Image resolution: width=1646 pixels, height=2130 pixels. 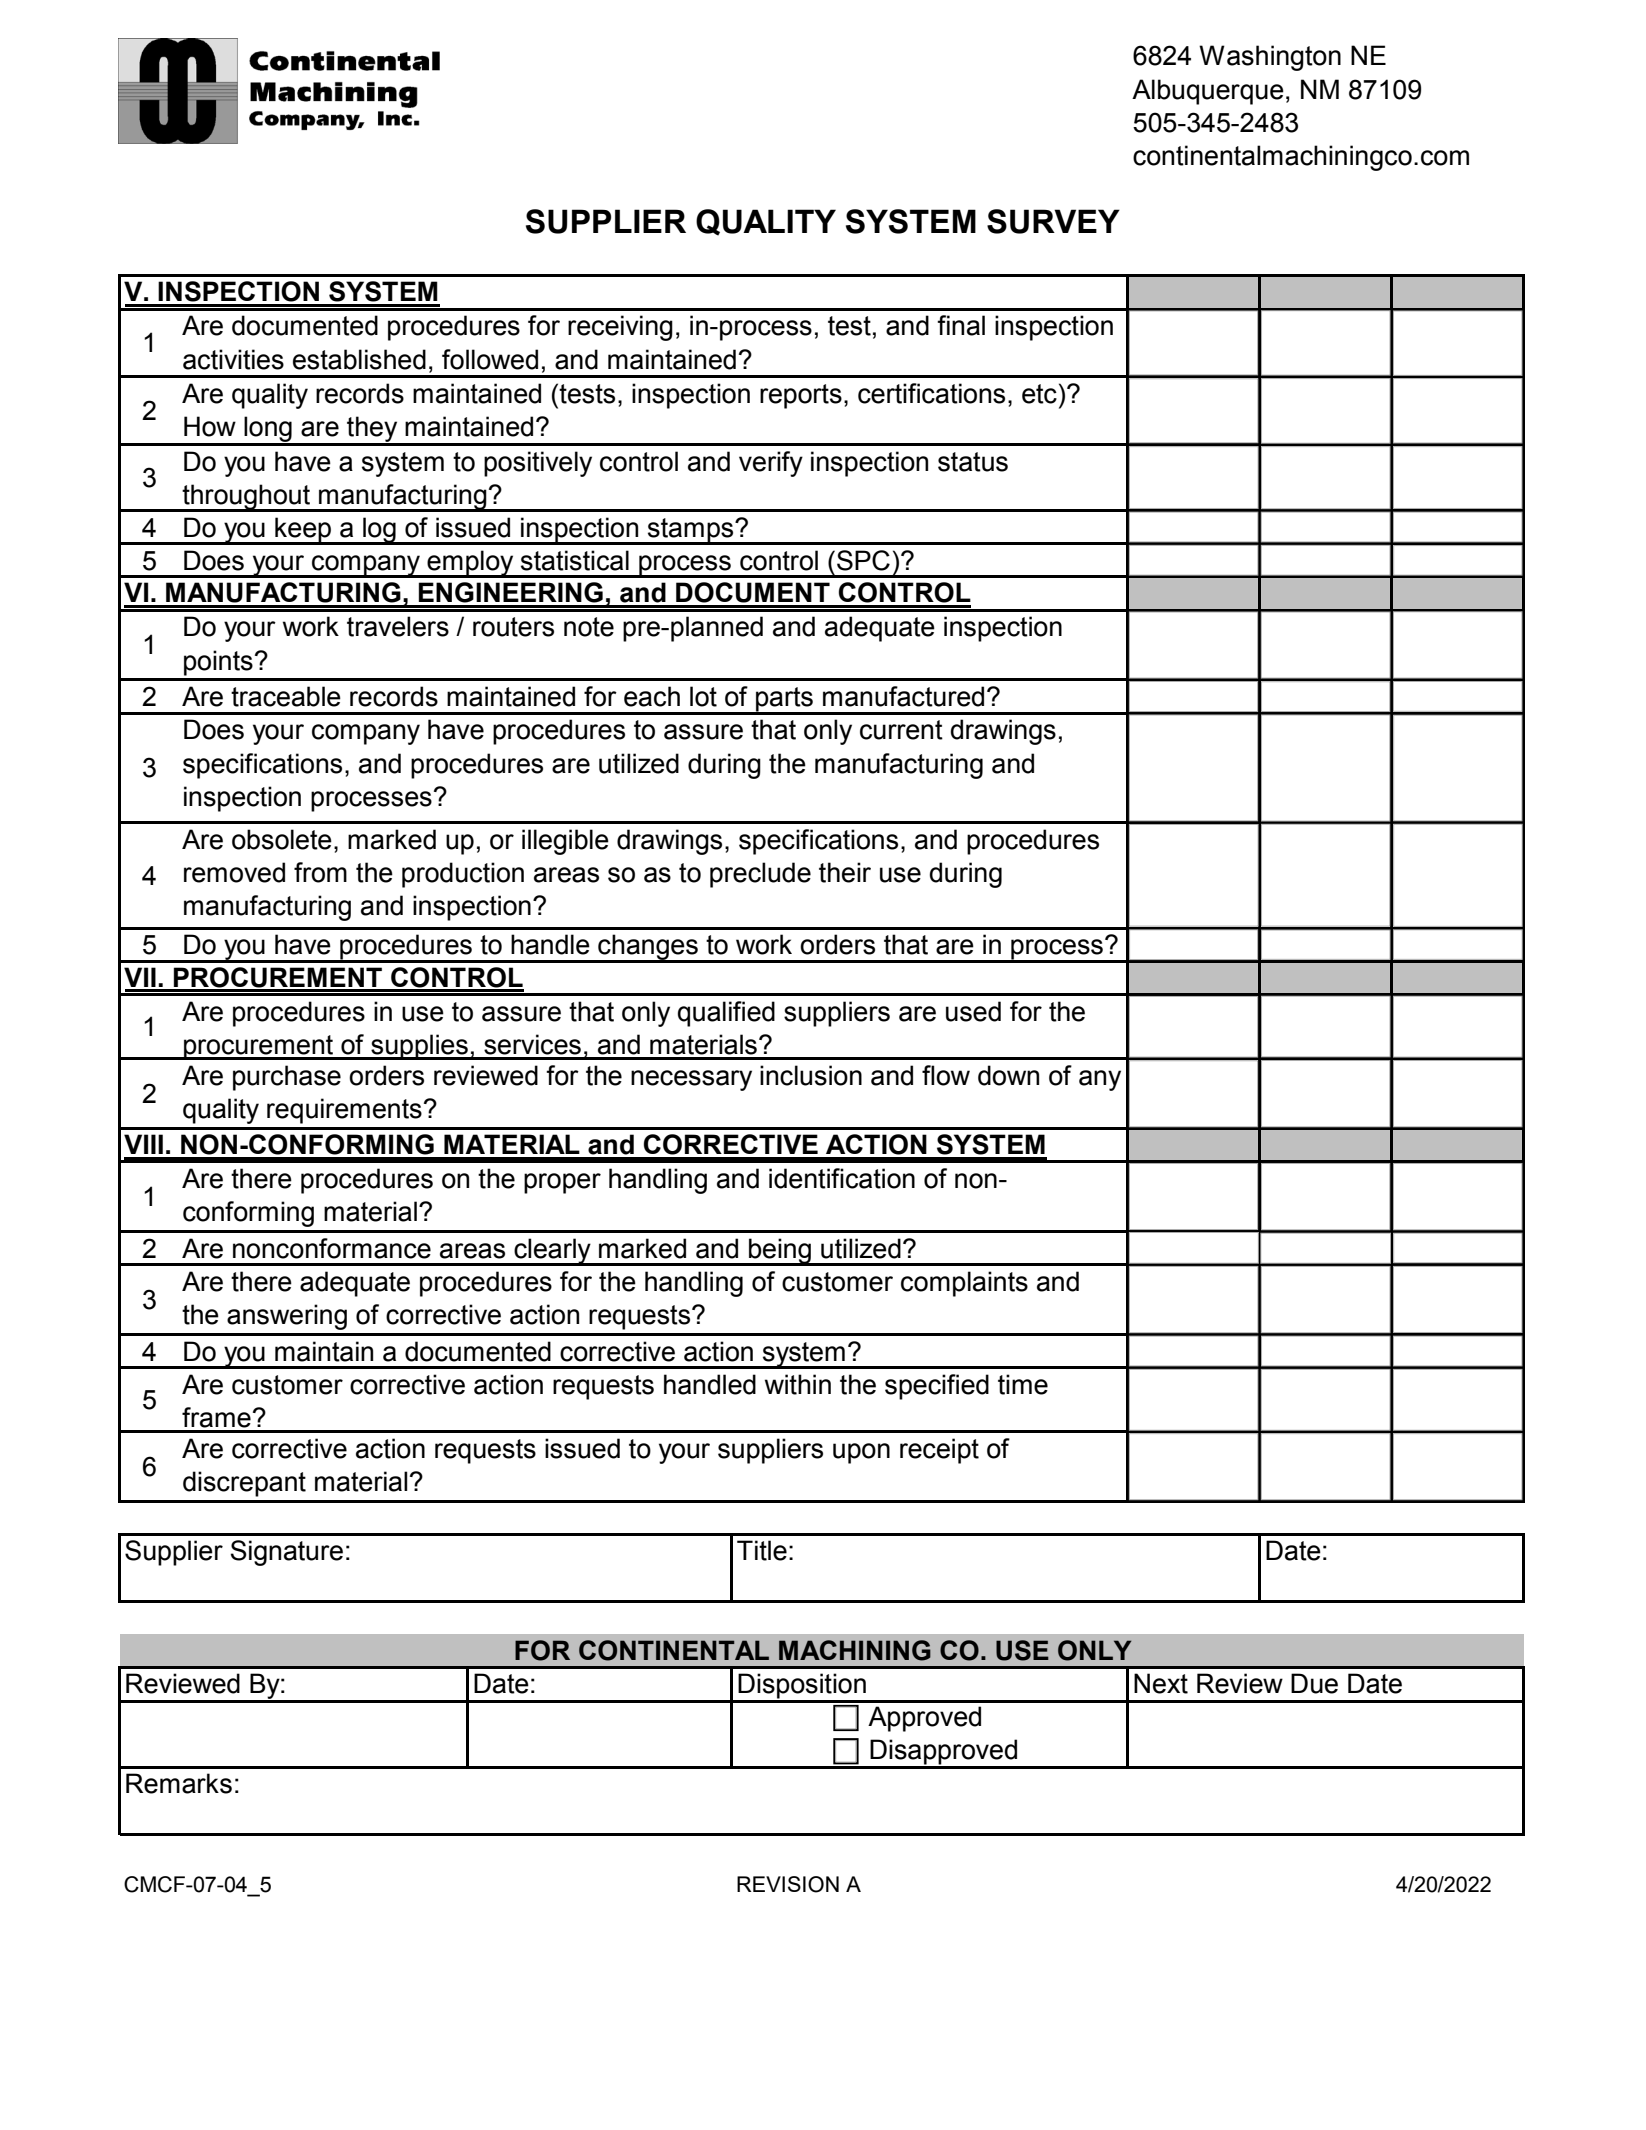 What do you see at coordinates (233, 359) in the image?
I see `activities` at bounding box center [233, 359].
